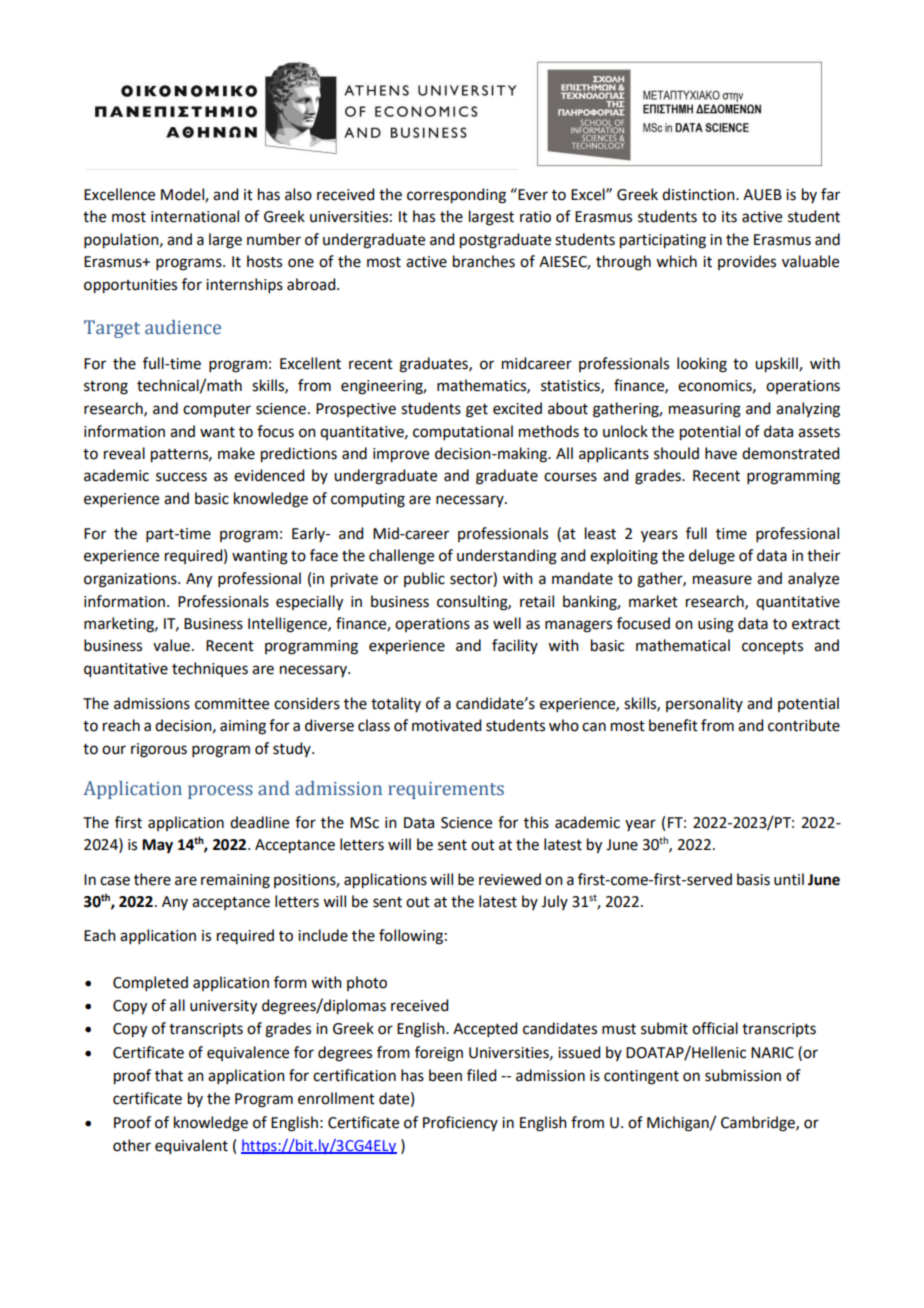 The width and height of the image is (924, 1308). I want to click on submission, so click(743, 1075).
